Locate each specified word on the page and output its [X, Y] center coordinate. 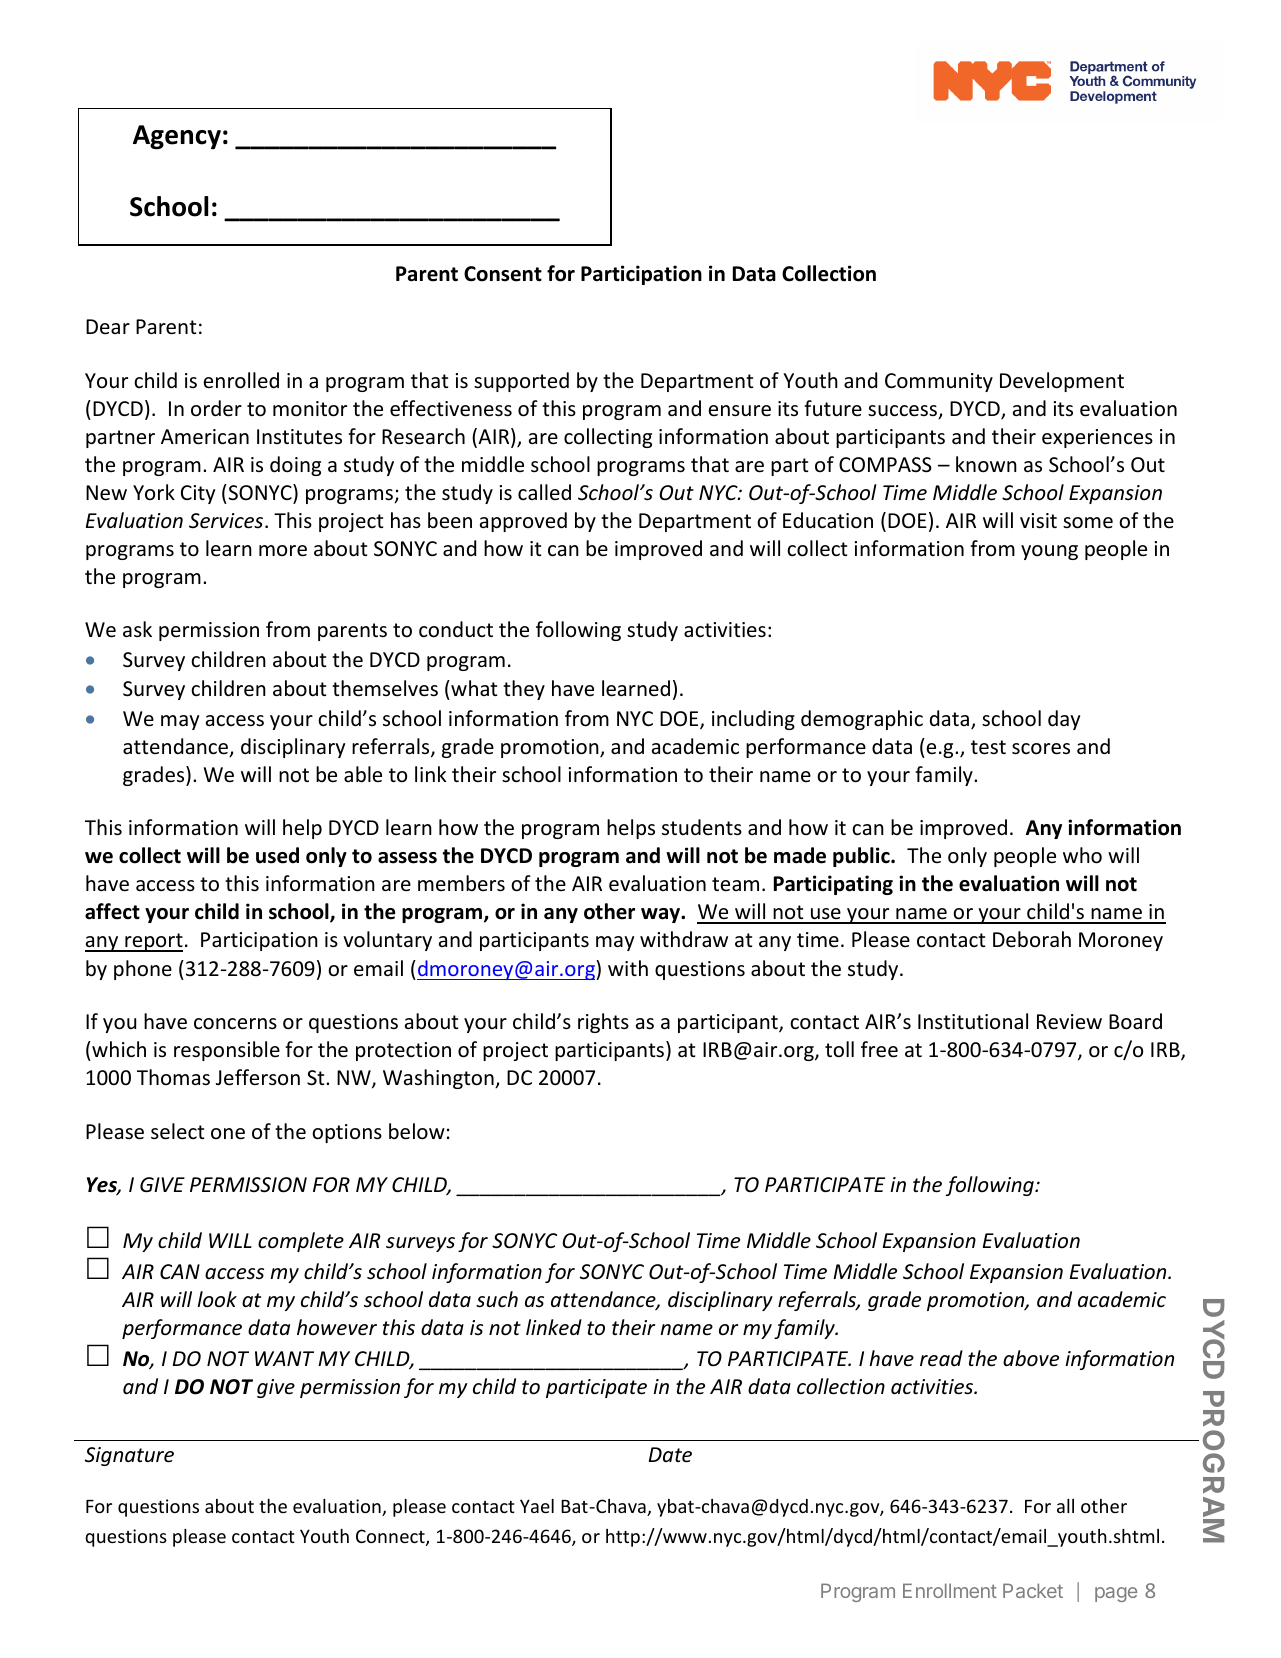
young [1049, 552]
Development [1062, 382]
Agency [177, 137]
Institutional [973, 1021]
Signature [129, 1456]
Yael [537, 1506]
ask [137, 629]
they [524, 690]
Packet [1033, 1590]
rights [603, 1023]
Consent [503, 274]
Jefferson [258, 1077]
